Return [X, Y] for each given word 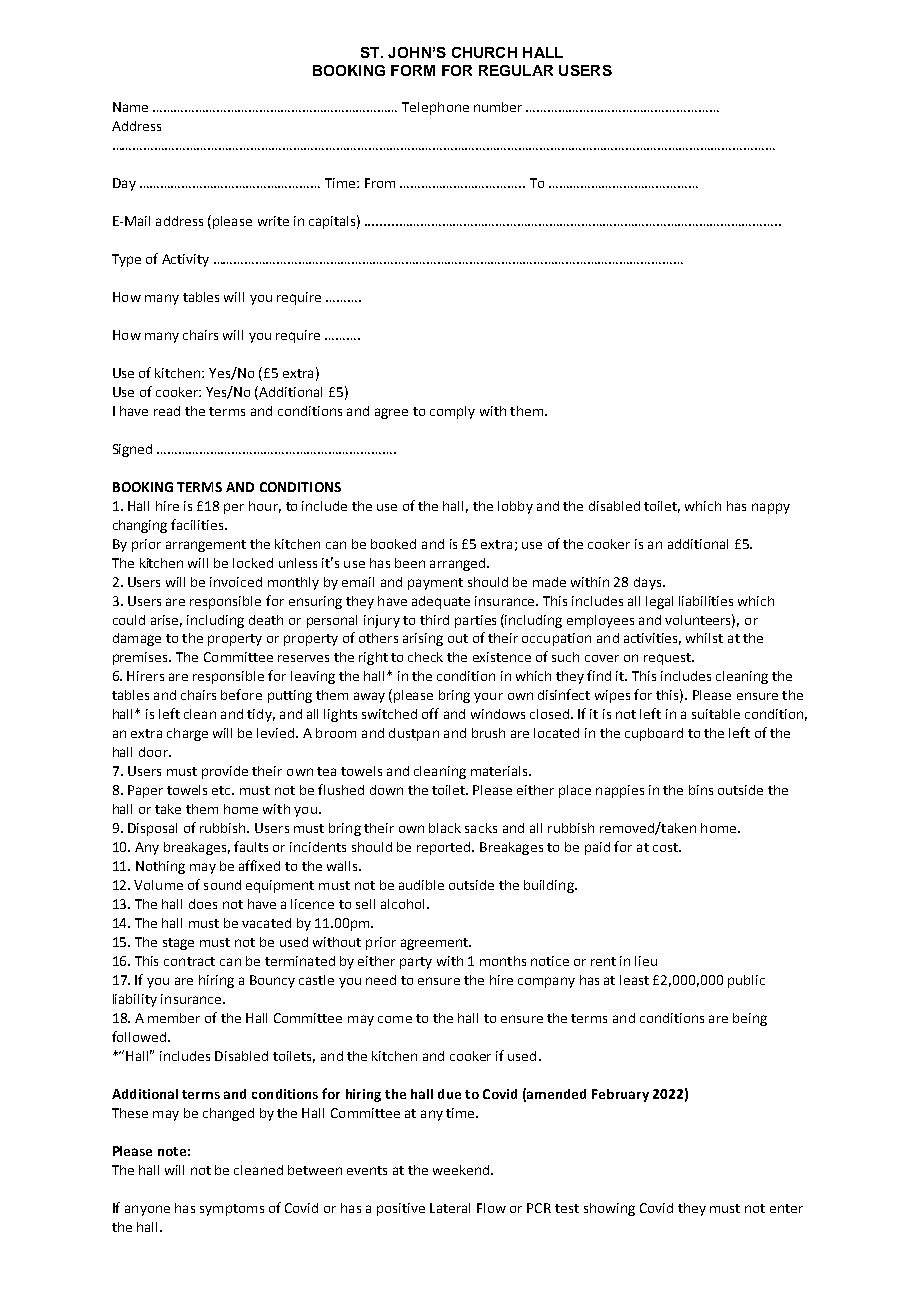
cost [666, 847]
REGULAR [516, 70]
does [203, 904]
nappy [771, 508]
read [167, 411]
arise [166, 621]
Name [130, 107]
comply [452, 412]
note [172, 1151]
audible [421, 885]
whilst [704, 638]
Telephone [435, 108]
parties [475, 621]
